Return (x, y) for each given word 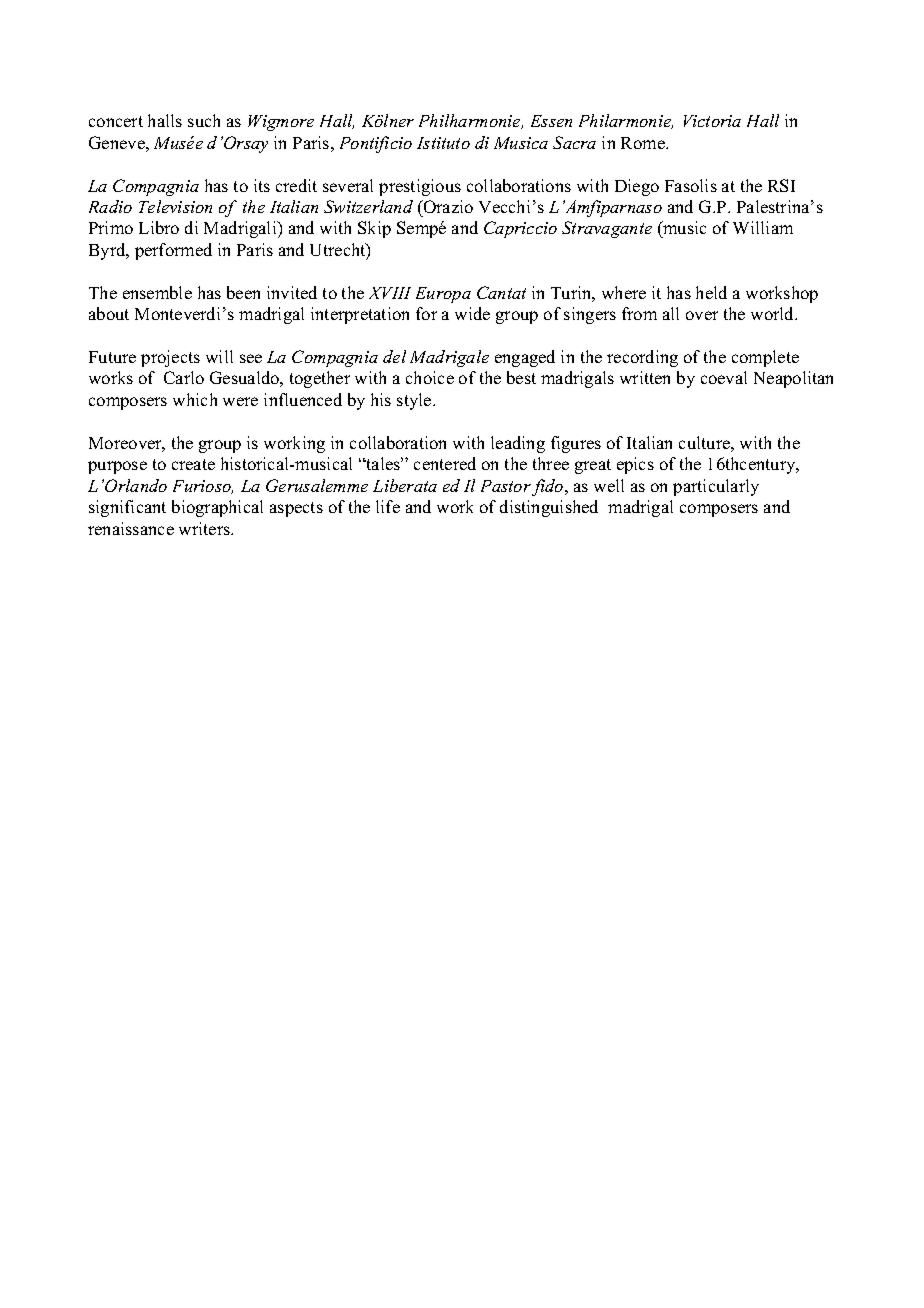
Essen (551, 121)
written (645, 377)
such (204, 120)
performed (173, 251)
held (711, 292)
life (388, 506)
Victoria (712, 121)
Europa (443, 295)
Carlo (184, 377)
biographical (217, 508)
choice (430, 377)
